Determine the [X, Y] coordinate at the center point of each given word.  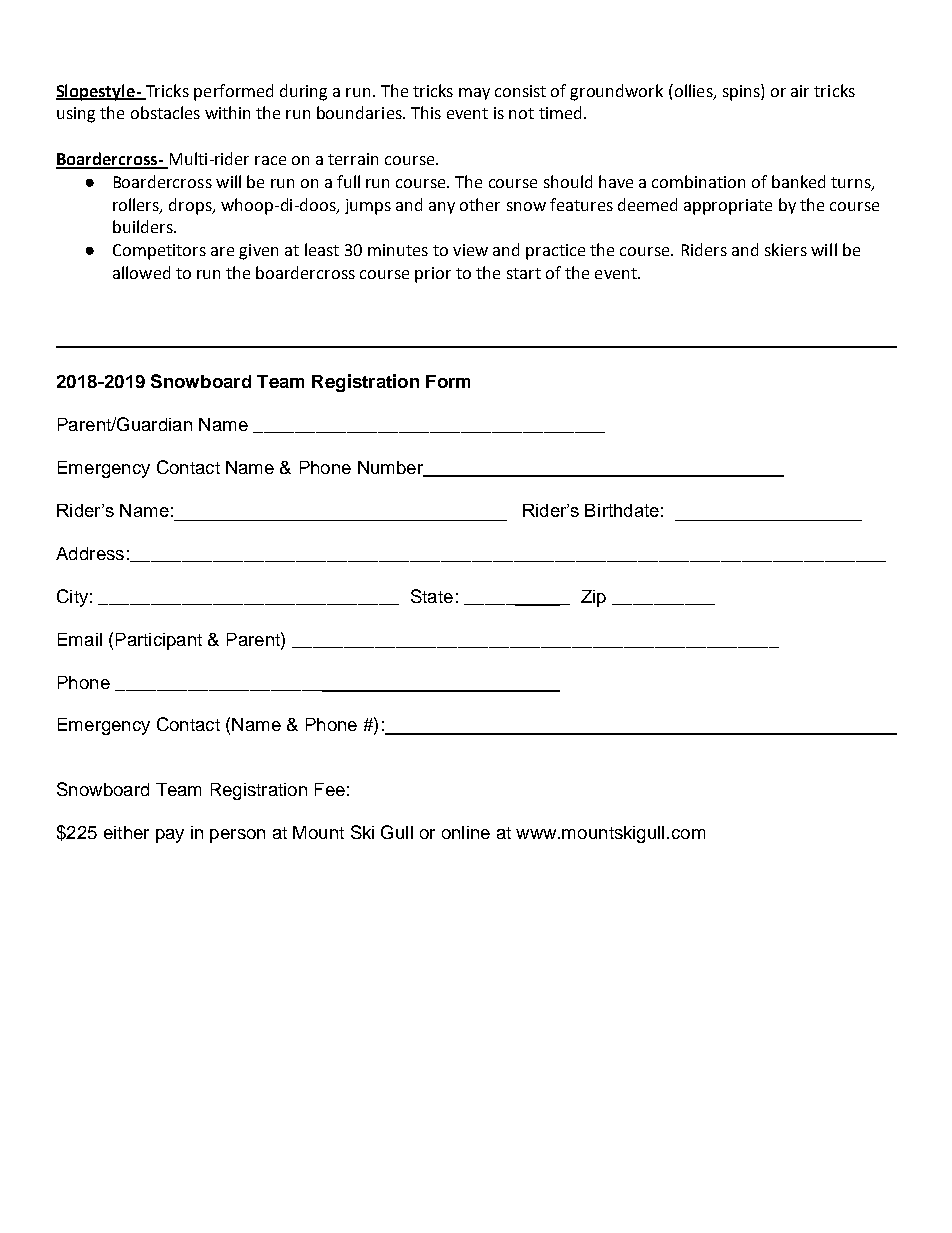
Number [392, 468]
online [466, 832]
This [426, 112]
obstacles [165, 112]
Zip [593, 598]
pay [170, 836]
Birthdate [622, 510]
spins [742, 92]
